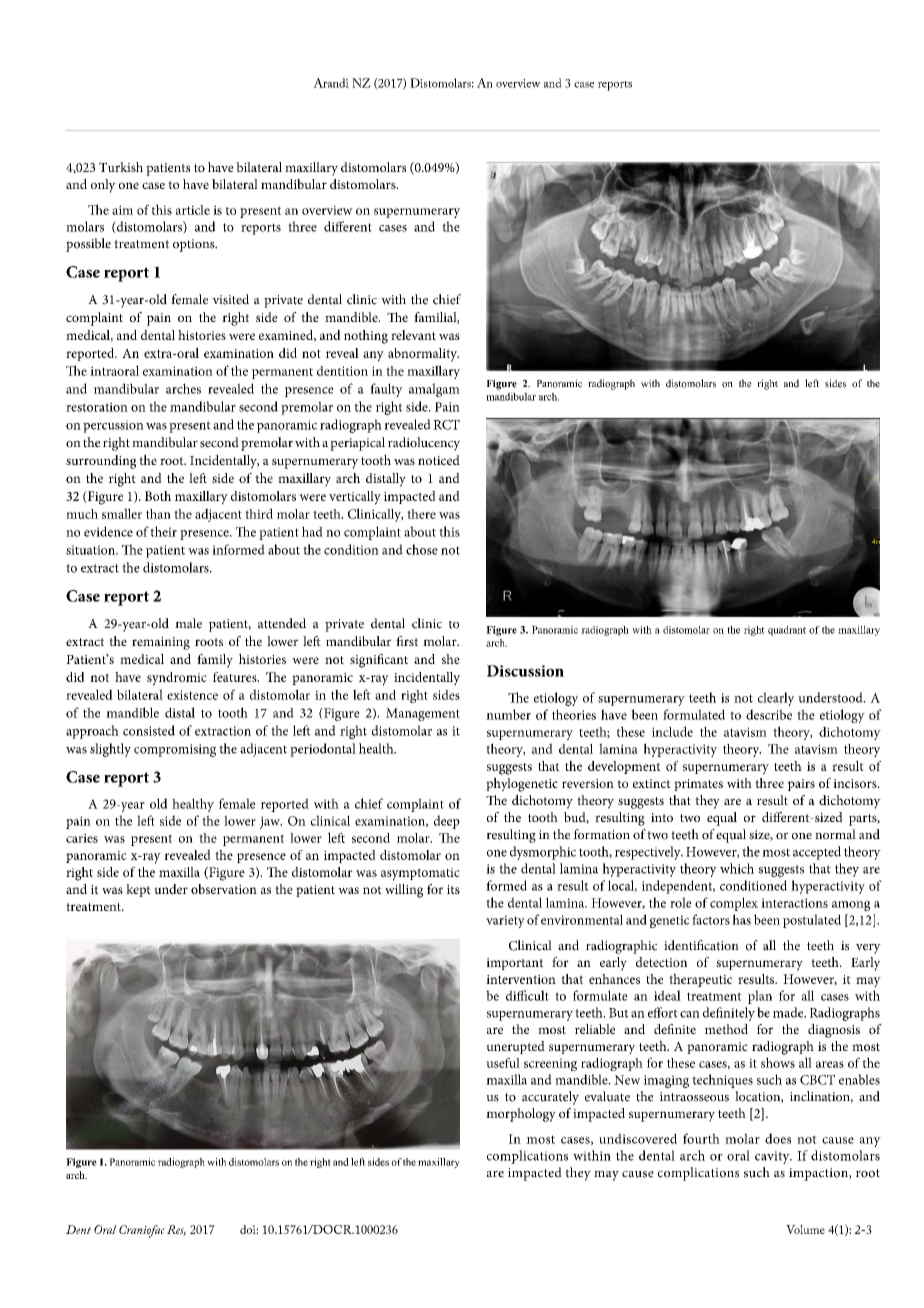  What do you see at coordinates (413, 335) in the image?
I see `relevant` at bounding box center [413, 335].
